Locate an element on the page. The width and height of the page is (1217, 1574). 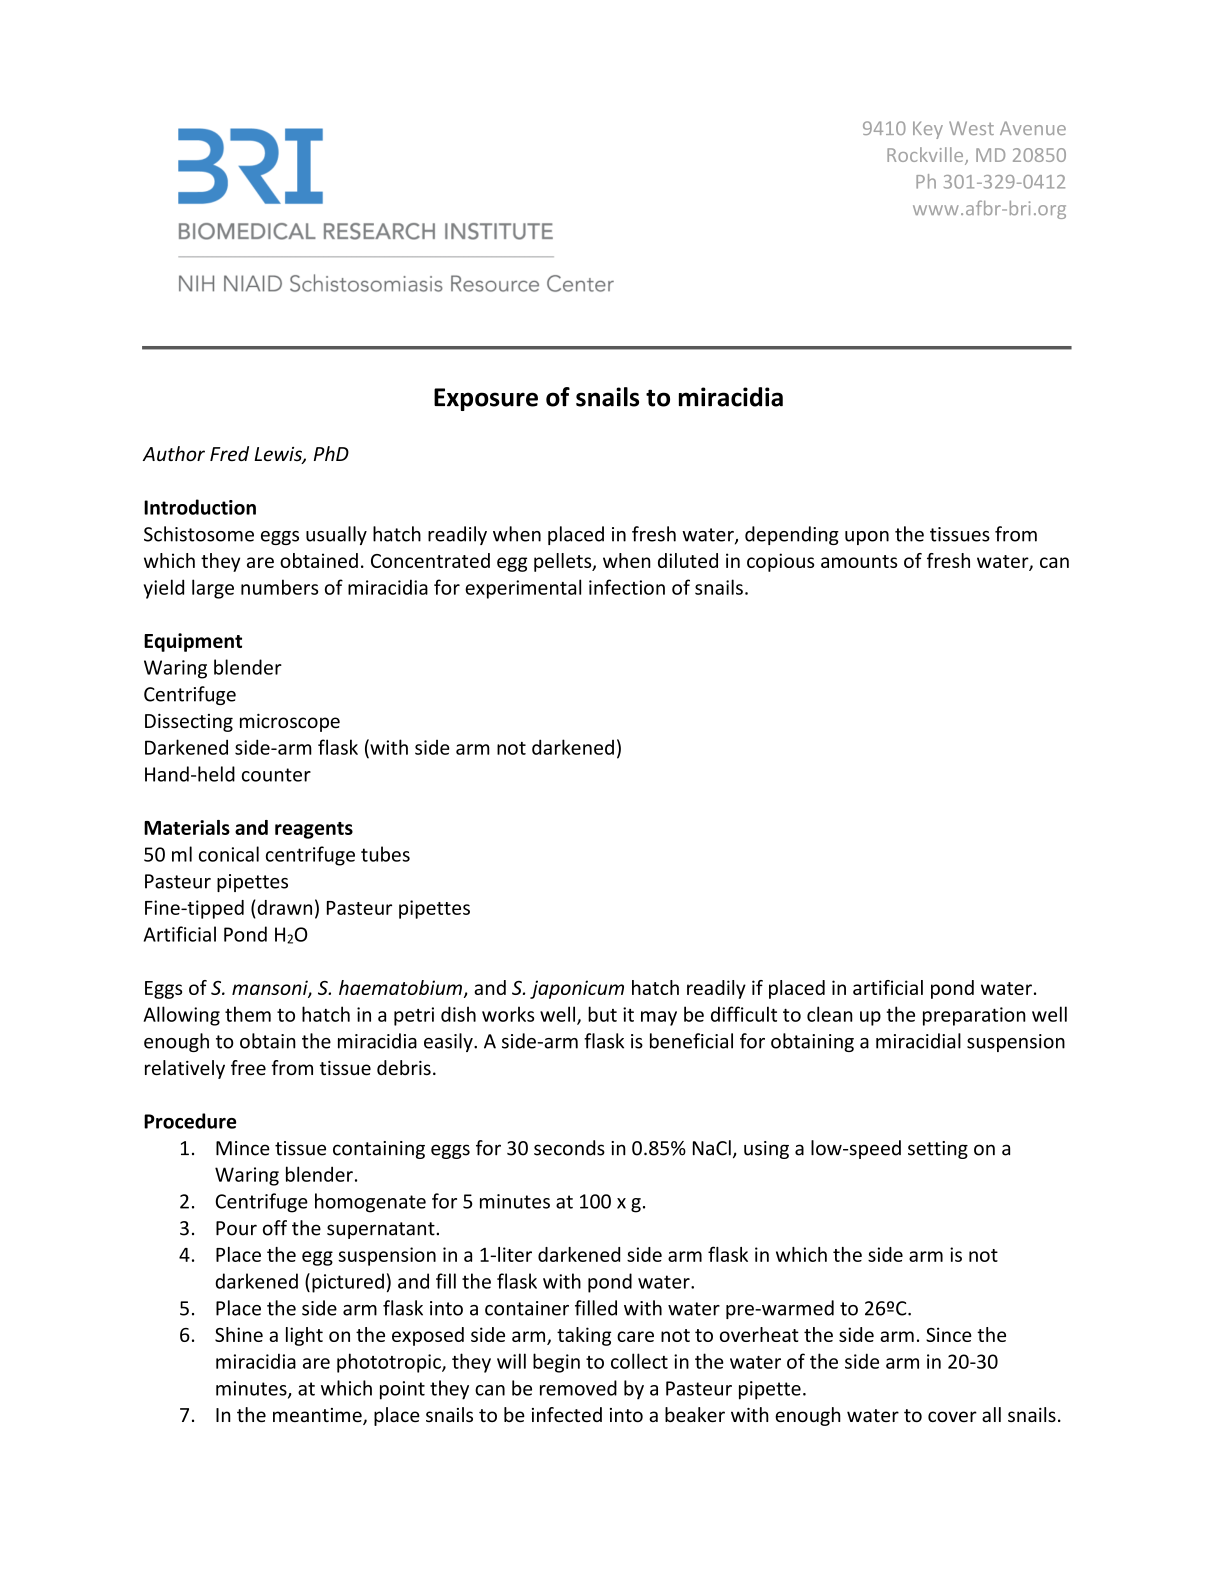
diluted is located at coordinates (688, 560).
